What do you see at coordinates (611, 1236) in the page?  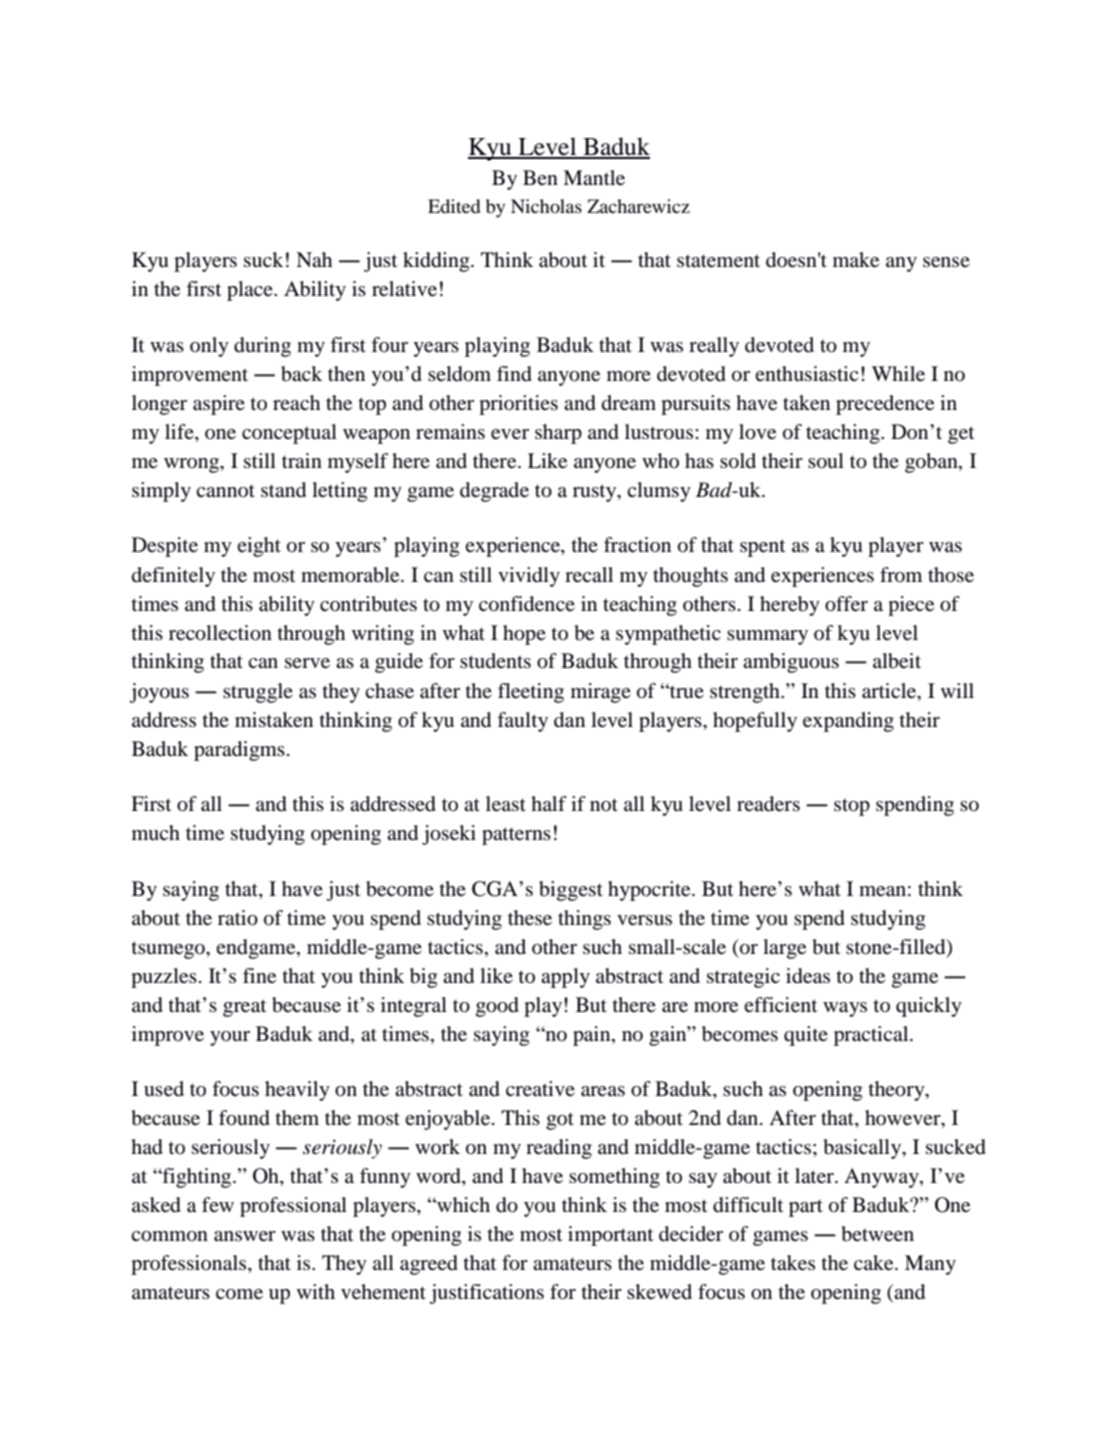 I see `important` at bounding box center [611, 1236].
